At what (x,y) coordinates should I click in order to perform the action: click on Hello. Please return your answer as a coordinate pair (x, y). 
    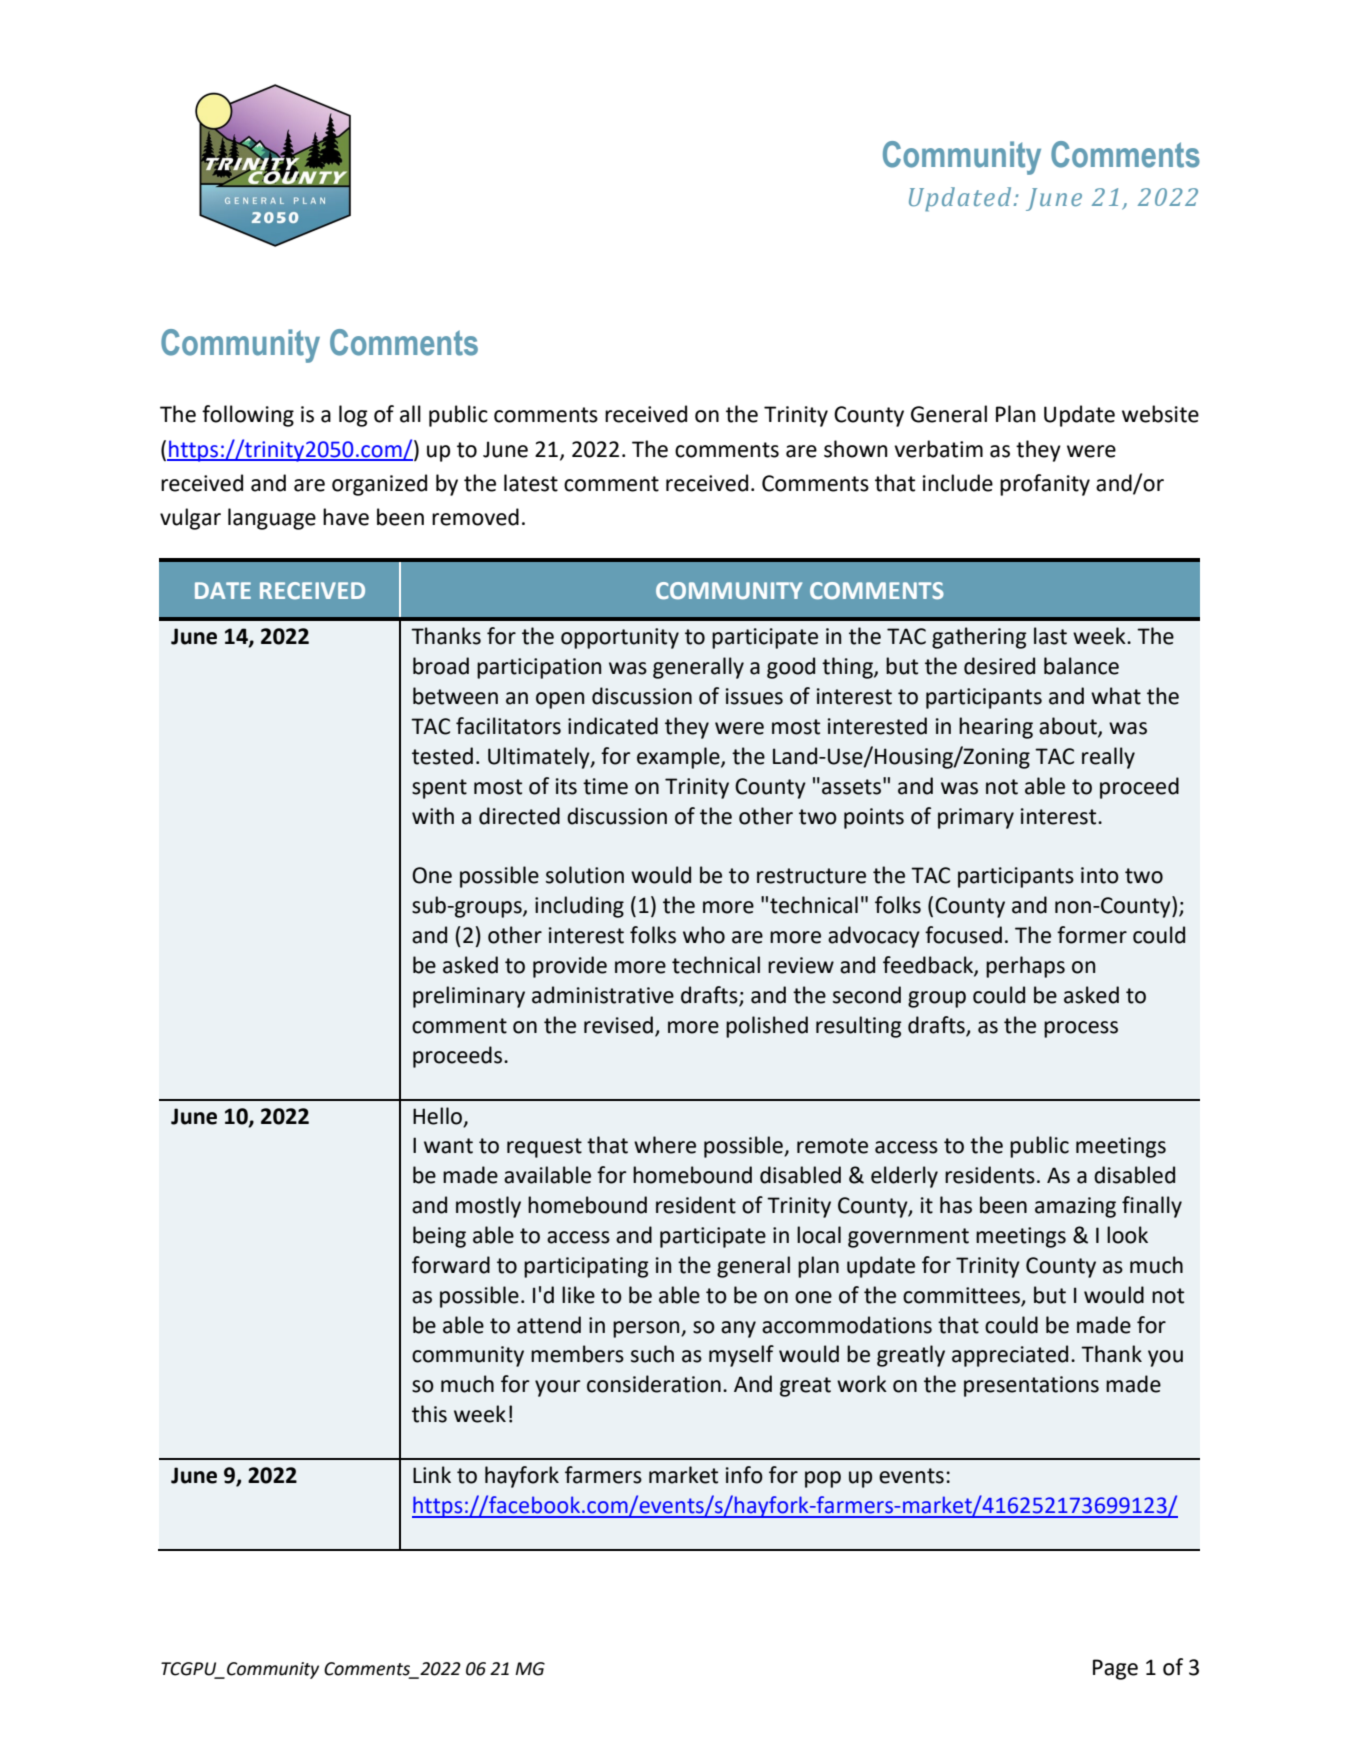
    Looking at the image, I should click on (439, 1116).
